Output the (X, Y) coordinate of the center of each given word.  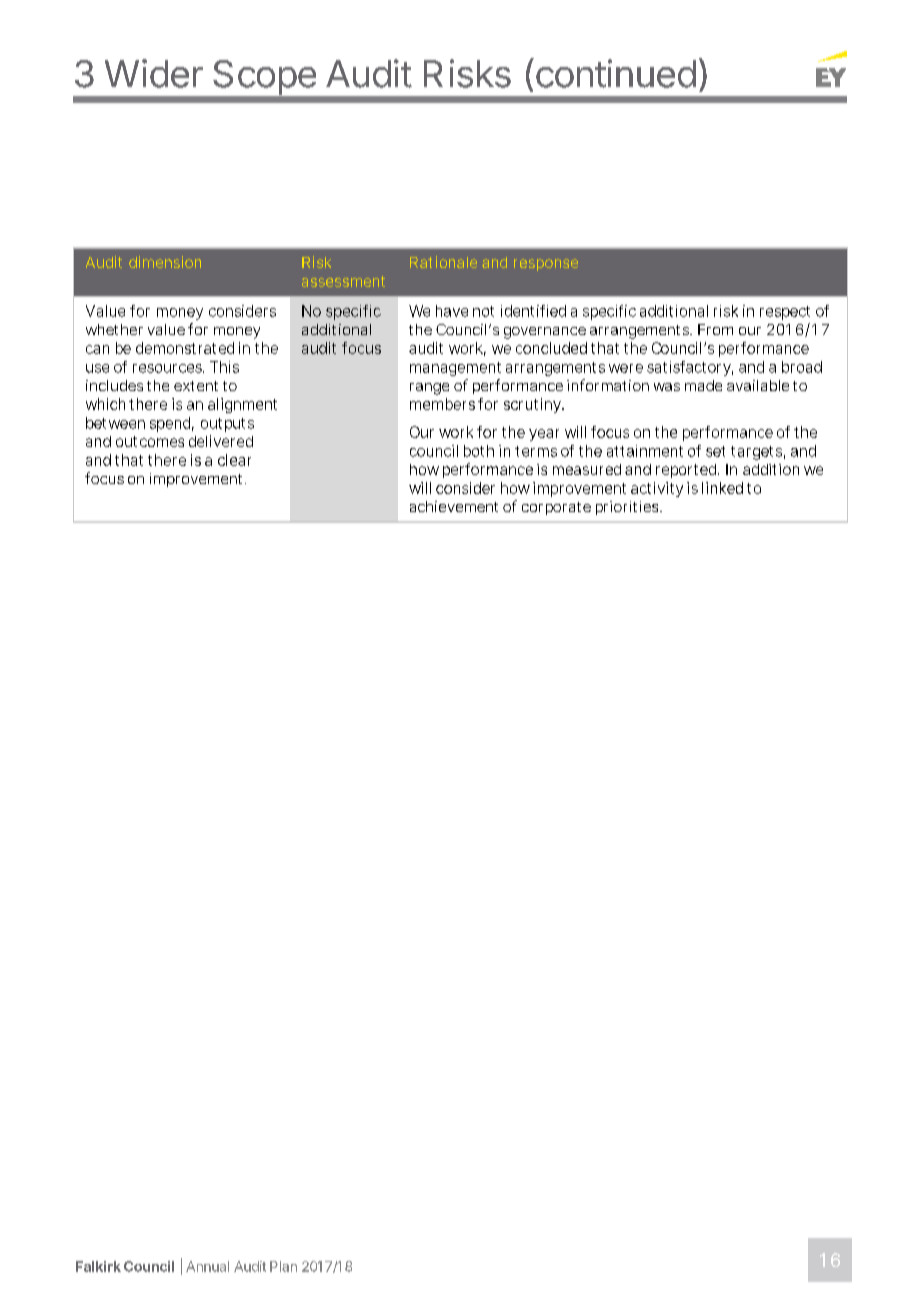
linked (722, 488)
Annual (207, 1266)
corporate (556, 508)
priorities (629, 508)
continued (614, 73)
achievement (454, 506)
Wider (154, 73)
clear (234, 460)
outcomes (150, 441)
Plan (283, 1266)
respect (785, 313)
